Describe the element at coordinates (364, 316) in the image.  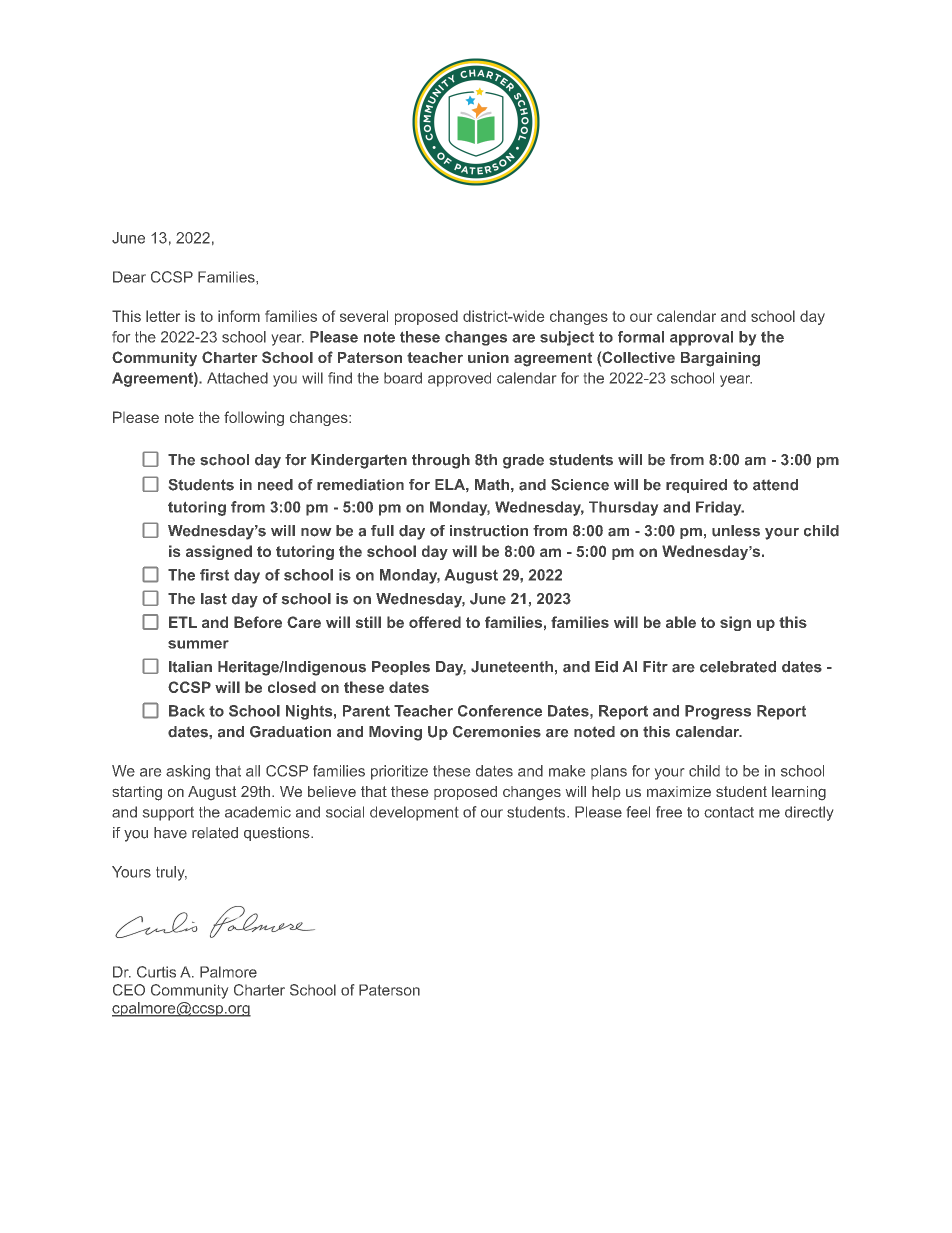
I see `several` at that location.
